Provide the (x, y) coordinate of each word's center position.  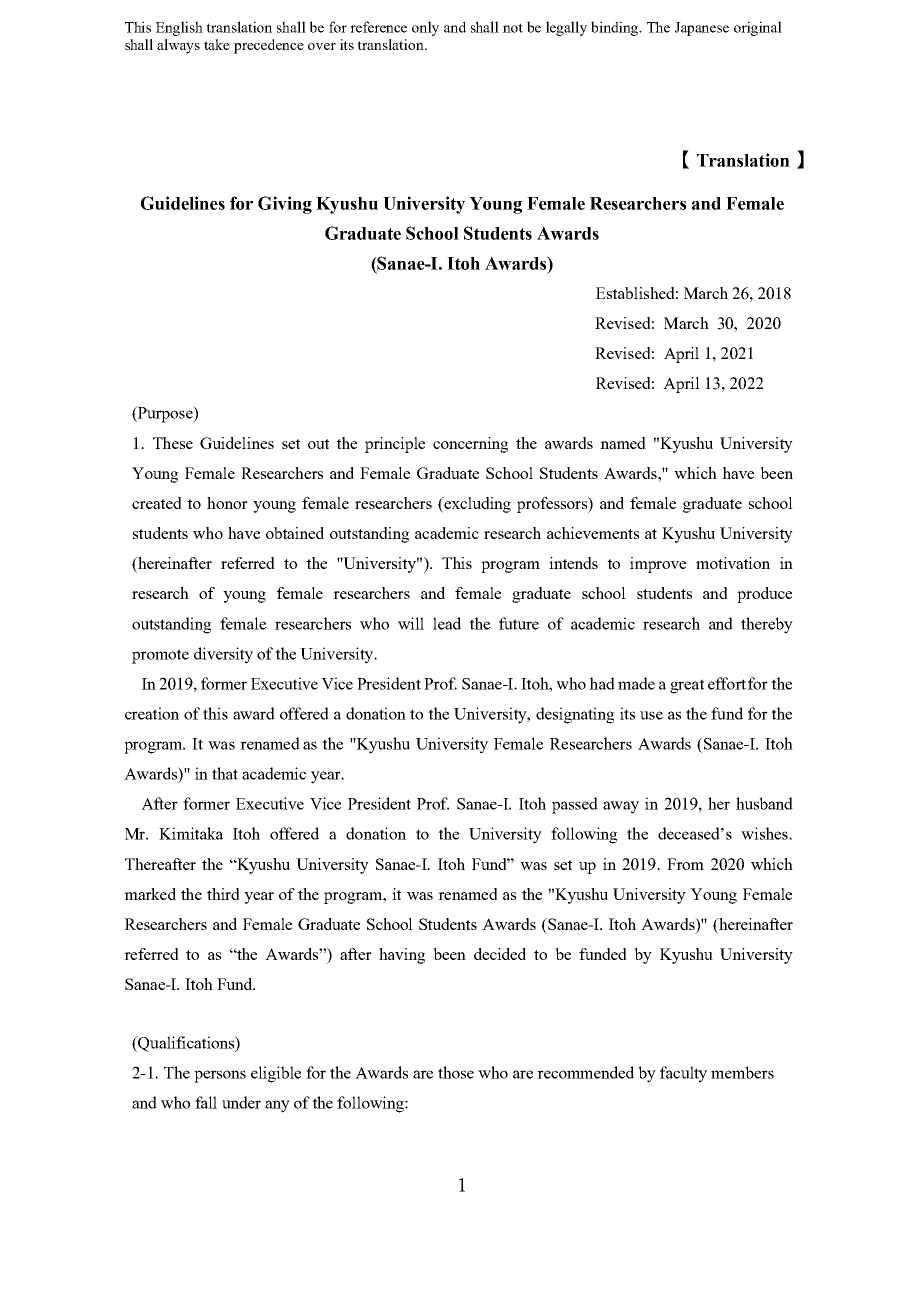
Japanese (702, 29)
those (456, 1072)
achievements (593, 533)
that (225, 773)
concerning (471, 445)
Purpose (165, 414)
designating (575, 715)
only (425, 28)
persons (220, 1076)
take (217, 44)
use (651, 715)
